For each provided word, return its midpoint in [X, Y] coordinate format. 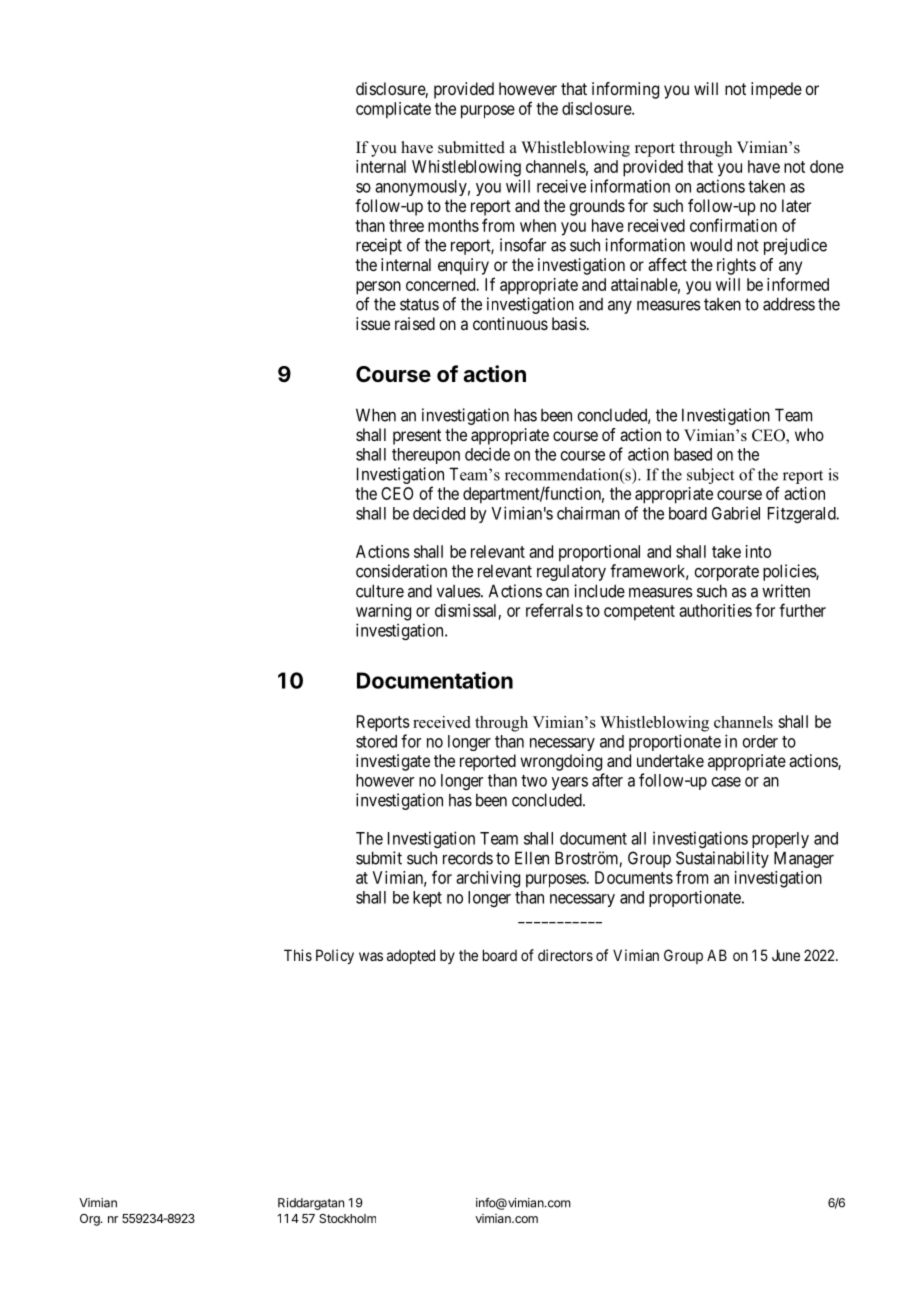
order [760, 741]
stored [376, 741]
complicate [393, 110]
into [758, 551]
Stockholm [347, 1218]
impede [776, 90]
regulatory [571, 573]
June [786, 955]
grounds [597, 207]
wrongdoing [561, 762]
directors [565, 955]
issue [373, 323]
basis [569, 323]
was [371, 956]
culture [380, 591]
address [789, 304]
